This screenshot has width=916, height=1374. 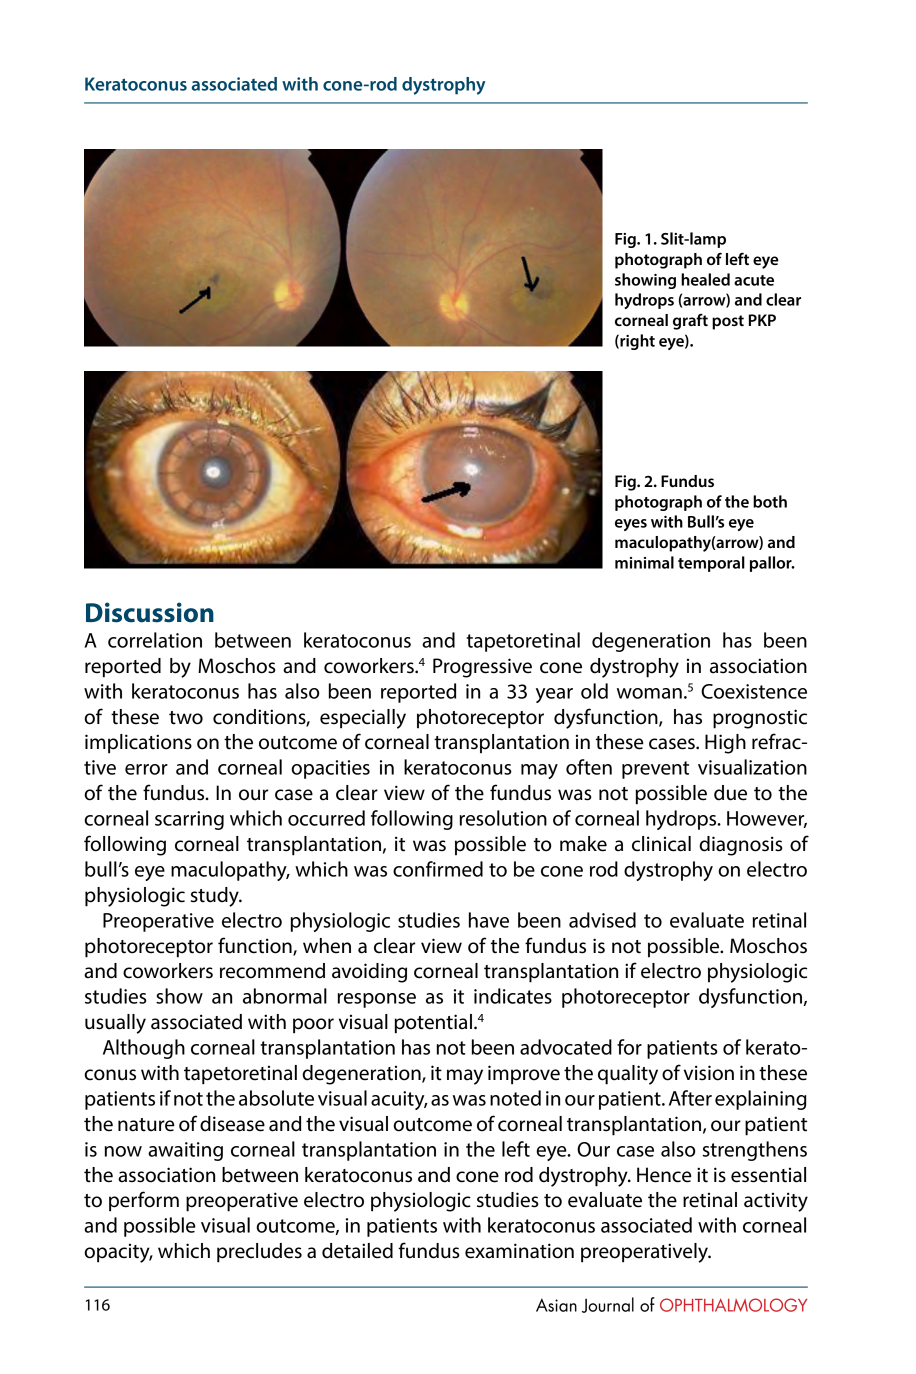 I want to click on Although, so click(x=144, y=1049).
